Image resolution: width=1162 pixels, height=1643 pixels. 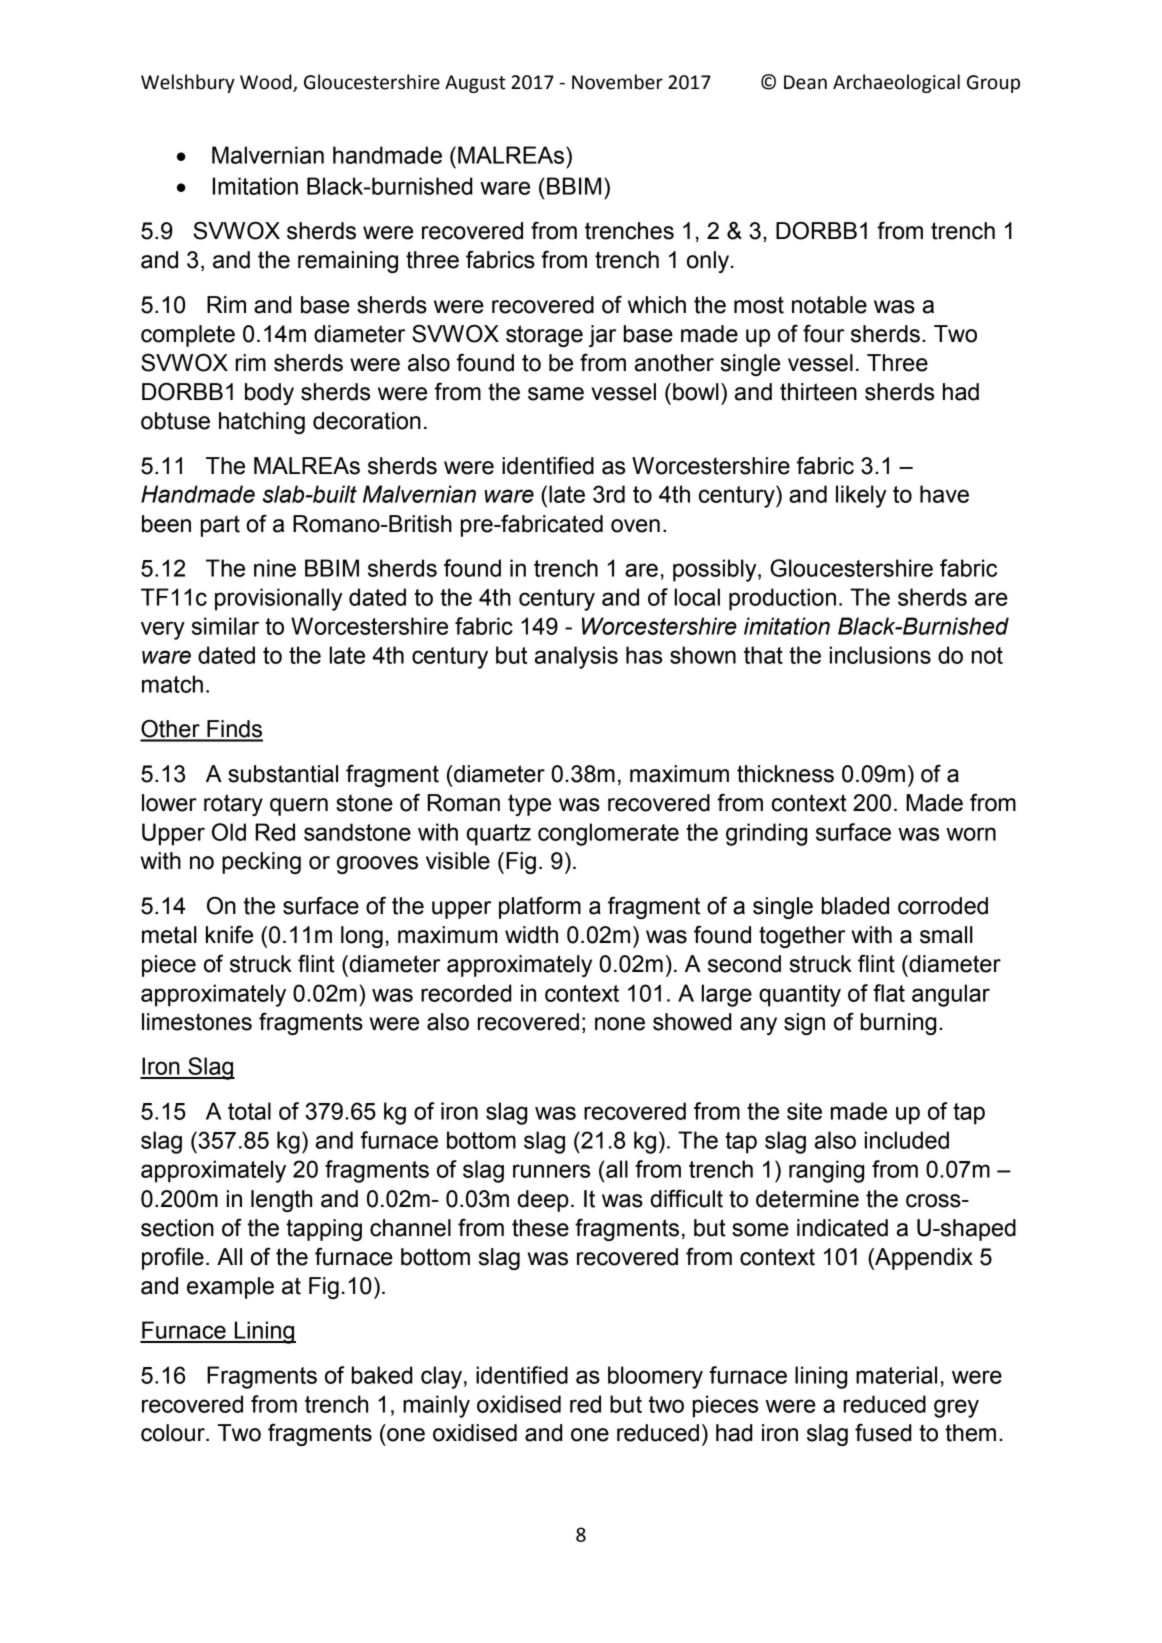 What do you see at coordinates (267, 83) in the document?
I see `Wood` at bounding box center [267, 83].
